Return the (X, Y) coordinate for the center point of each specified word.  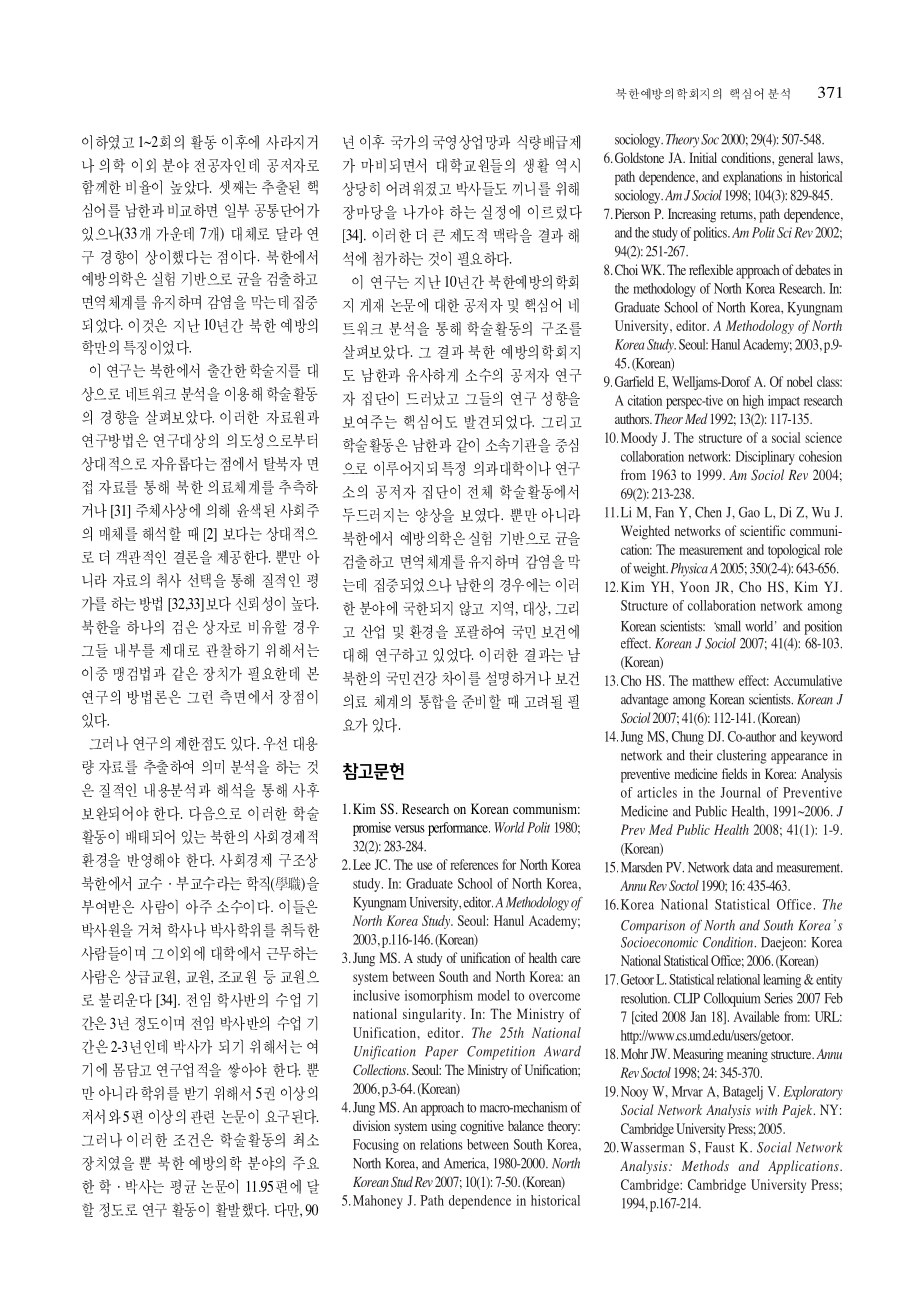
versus (410, 829)
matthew (713, 680)
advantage (644, 701)
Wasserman (652, 1147)
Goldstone (639, 157)
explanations (752, 178)
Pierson (632, 213)
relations (441, 1144)
